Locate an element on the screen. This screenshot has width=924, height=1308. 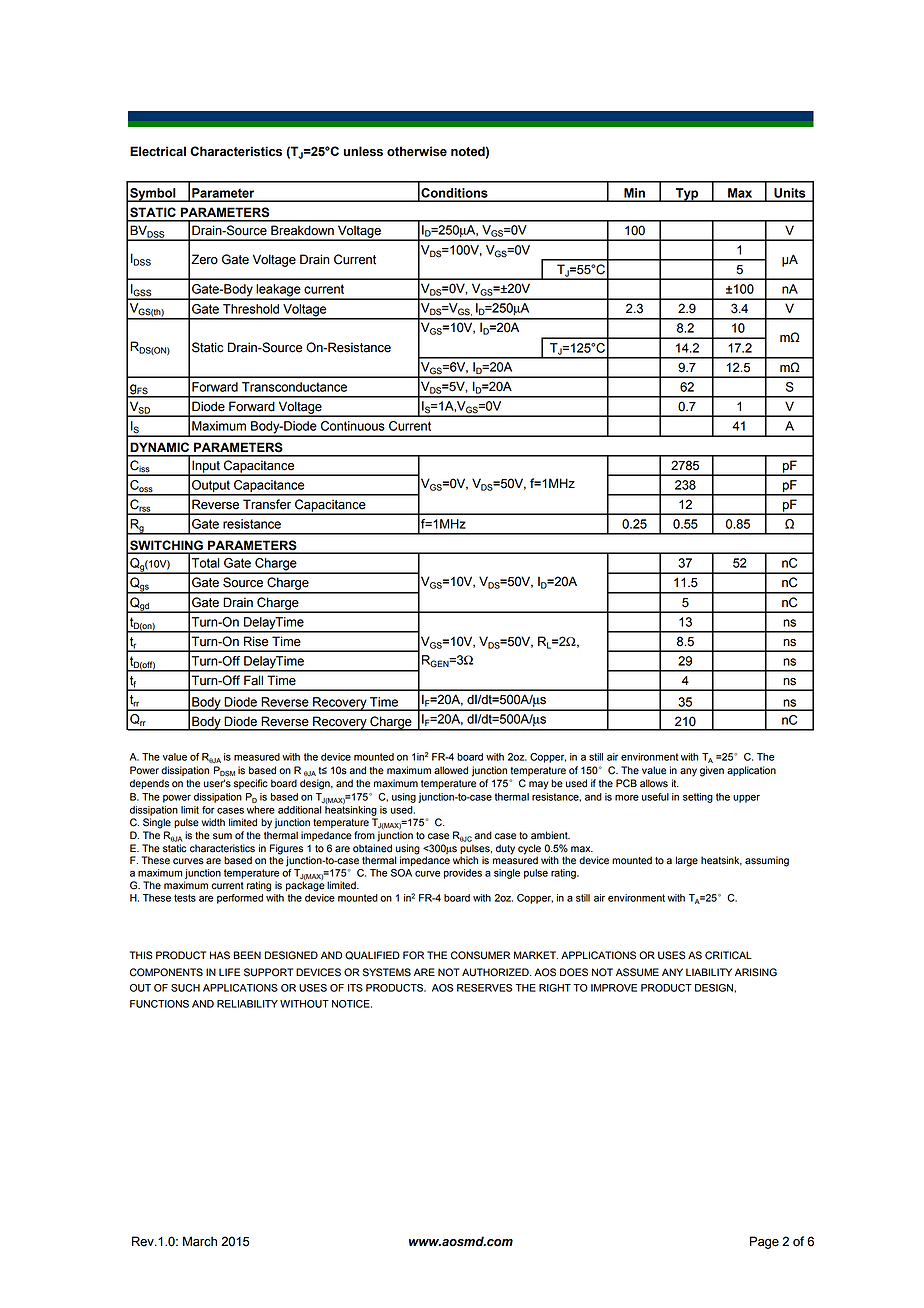
Typ is located at coordinates (687, 195).
